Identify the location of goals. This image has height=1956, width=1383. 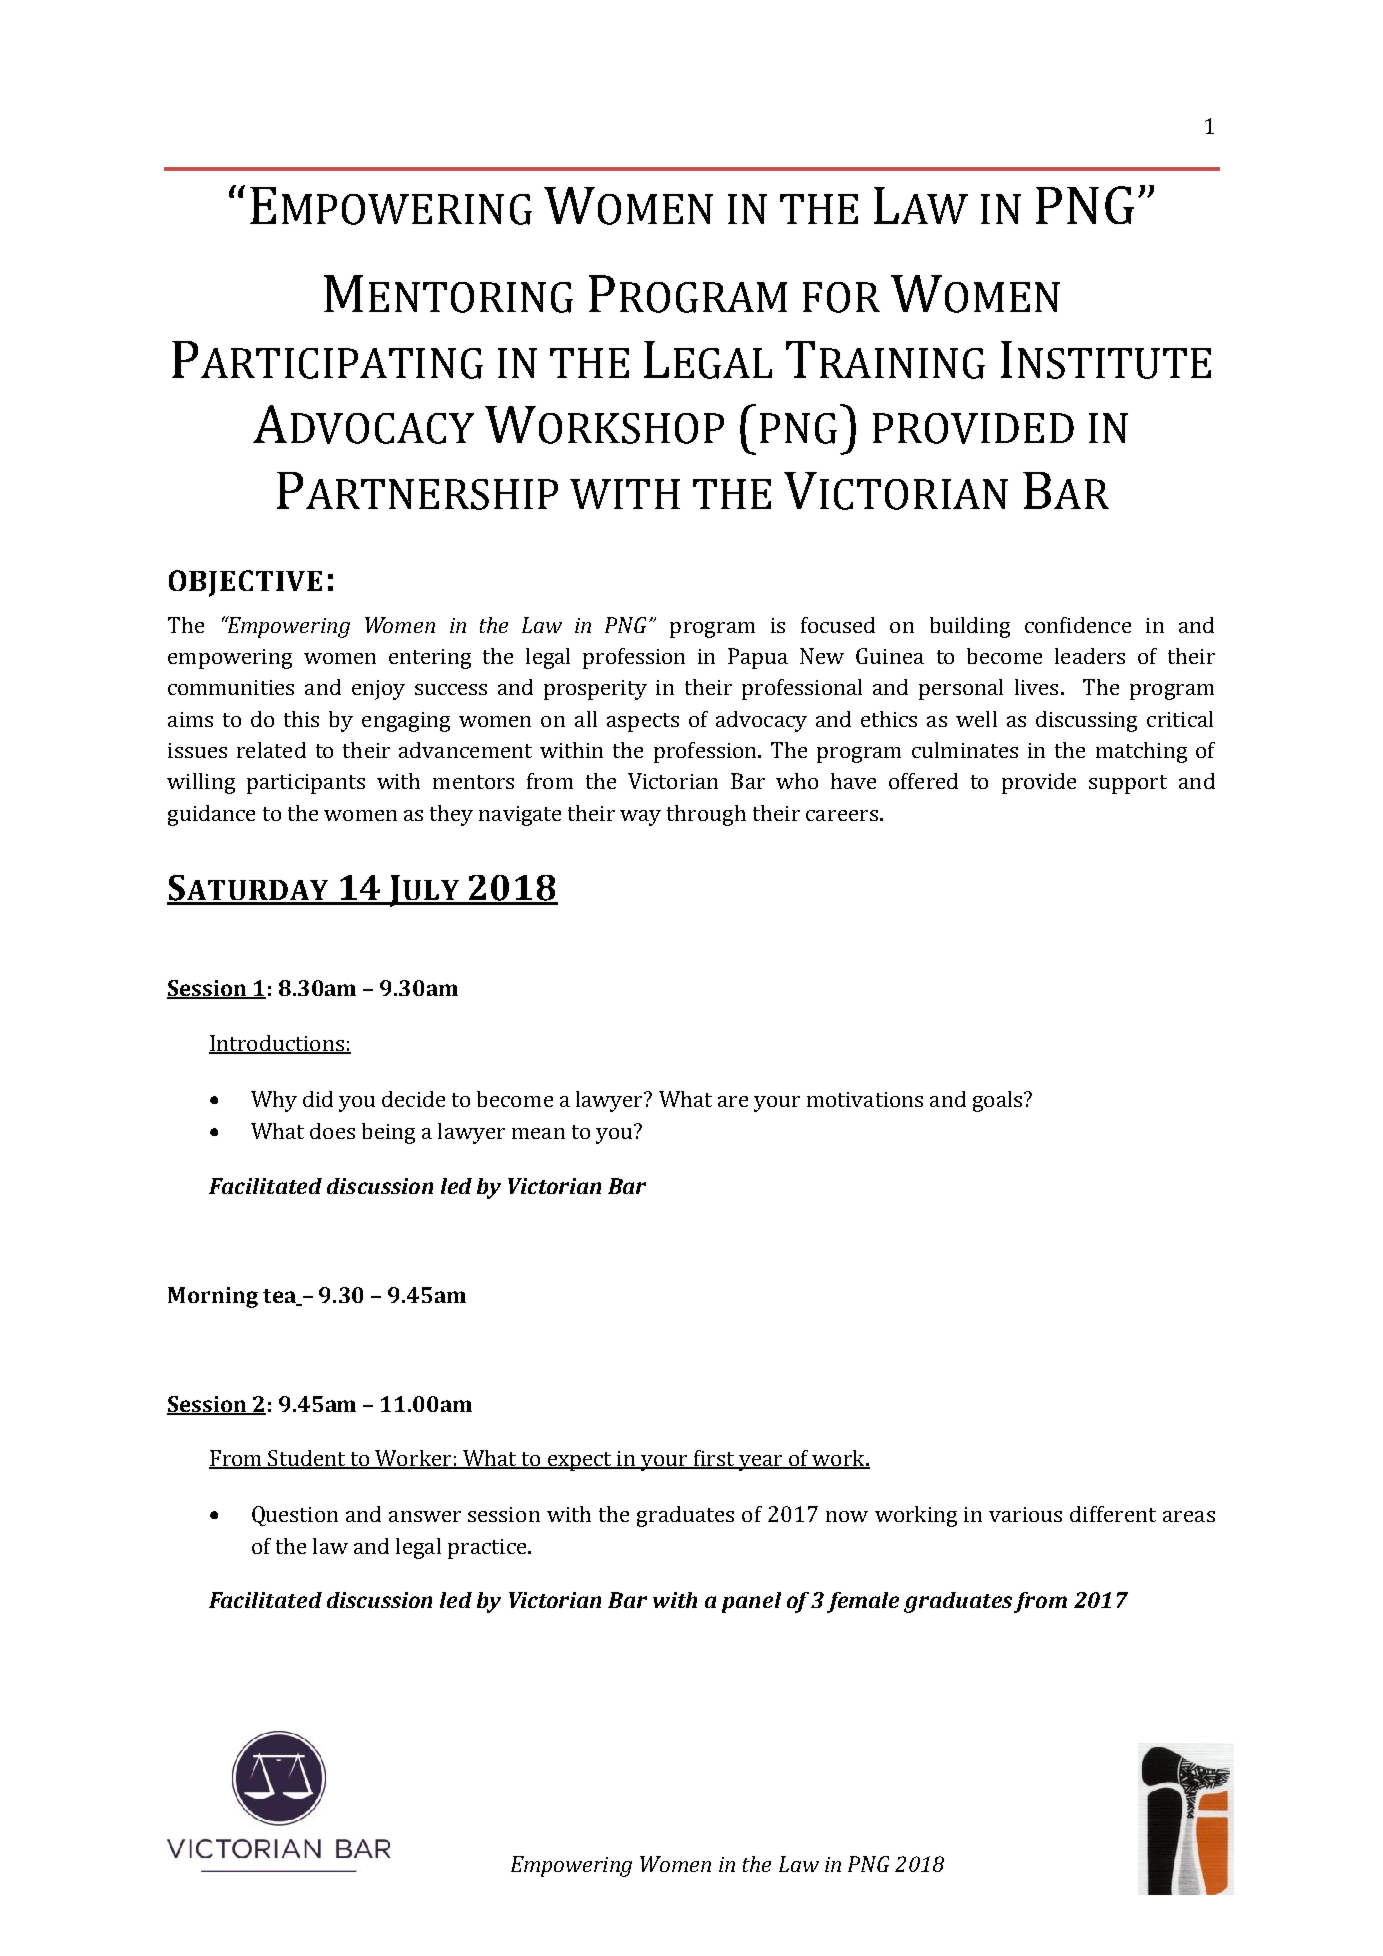
(999, 1101).
